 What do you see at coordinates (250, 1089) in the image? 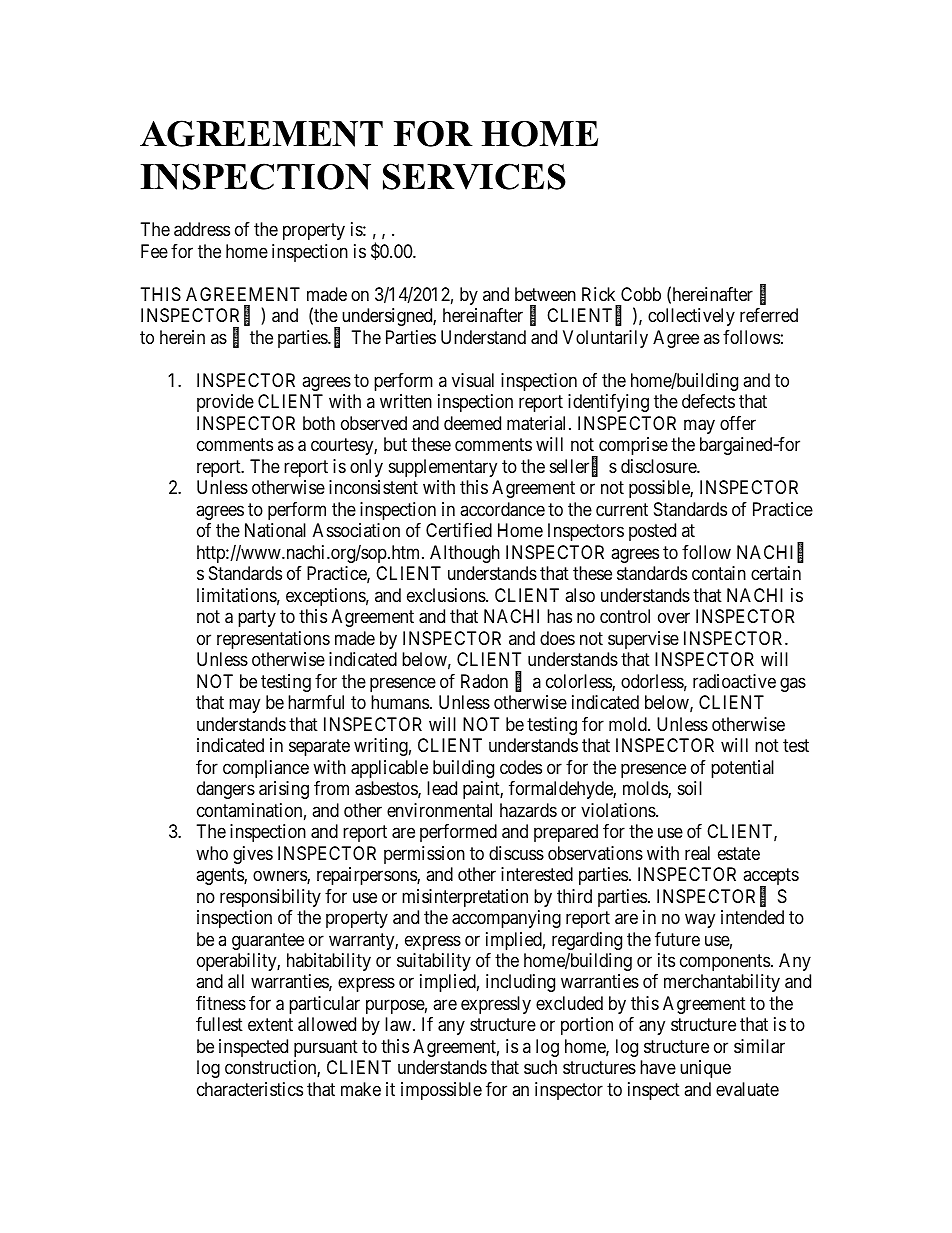
I see `characteristics` at bounding box center [250, 1089].
